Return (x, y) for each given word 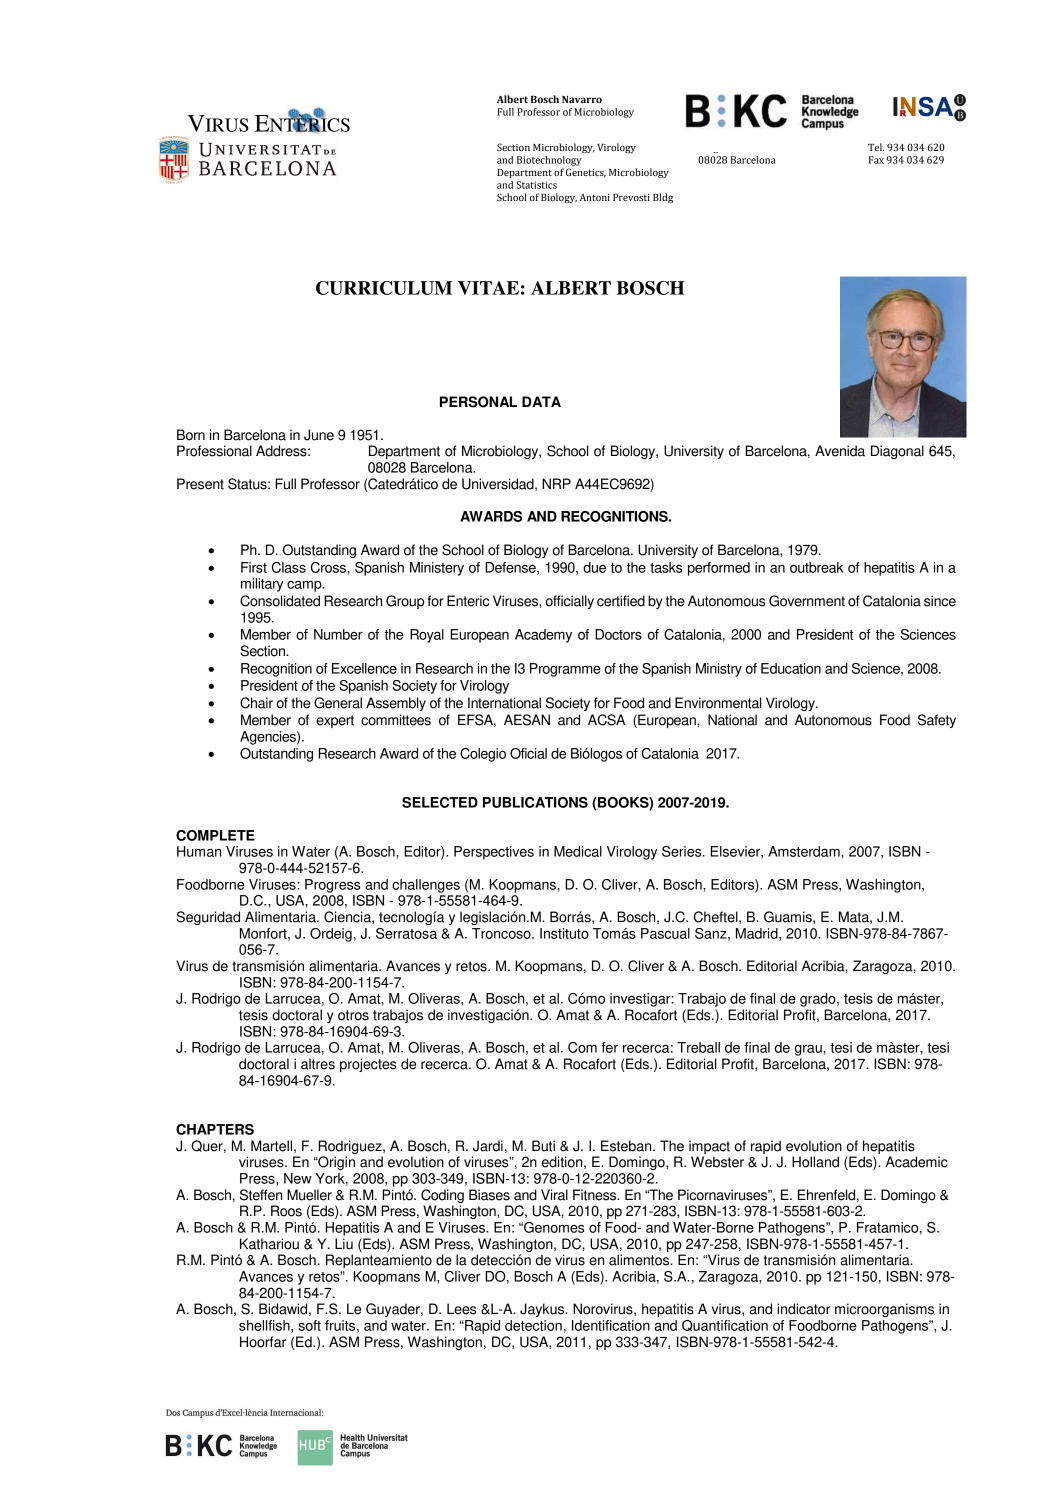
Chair (256, 703)
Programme (565, 670)
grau (809, 1050)
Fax (876, 160)
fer (609, 1047)
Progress (333, 886)
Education (791, 668)
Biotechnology (549, 161)
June (319, 435)
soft (309, 1325)
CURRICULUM (384, 288)
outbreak (816, 567)
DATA (541, 401)
